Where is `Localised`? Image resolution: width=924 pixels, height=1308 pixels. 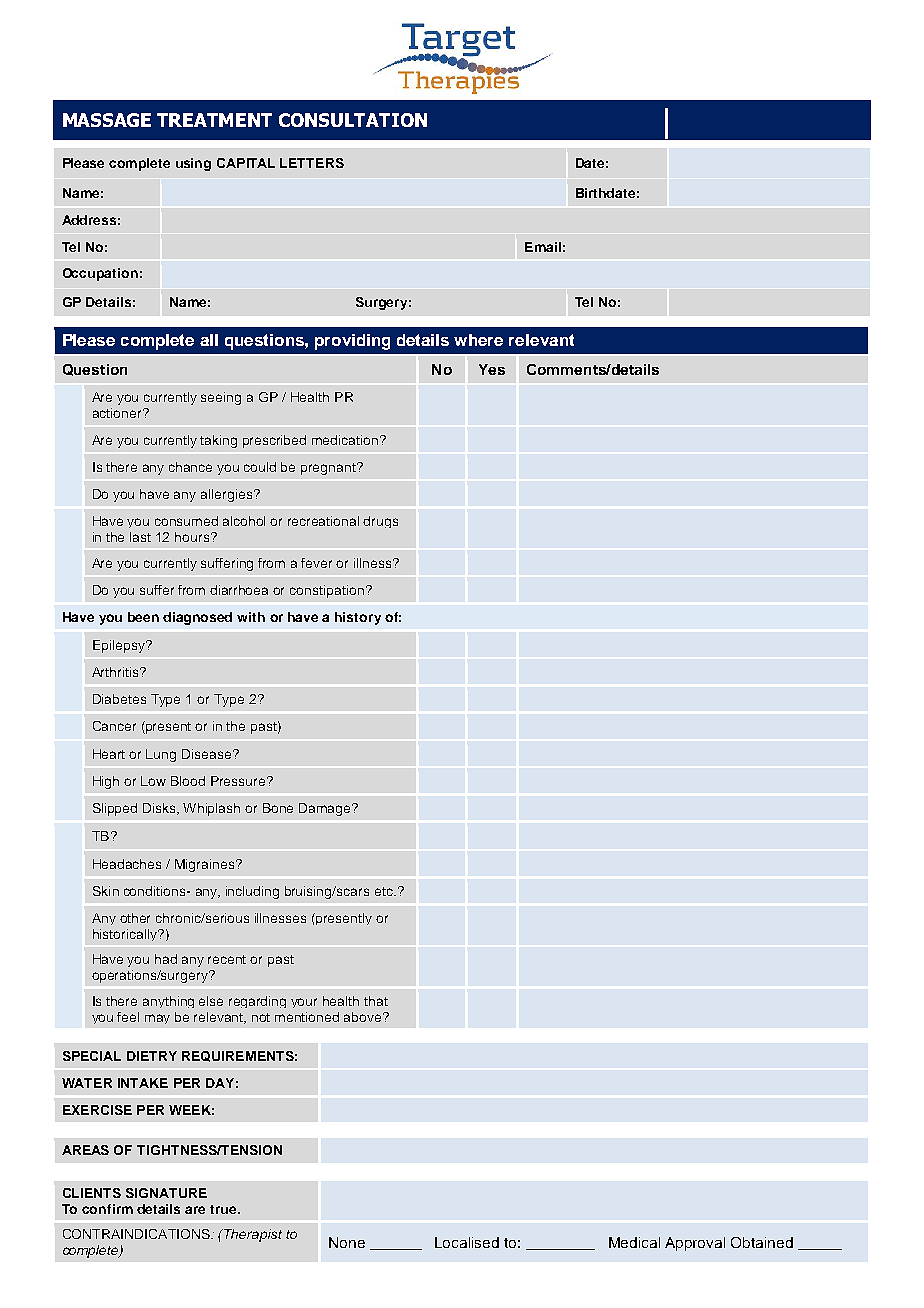
Localised is located at coordinates (467, 1242).
